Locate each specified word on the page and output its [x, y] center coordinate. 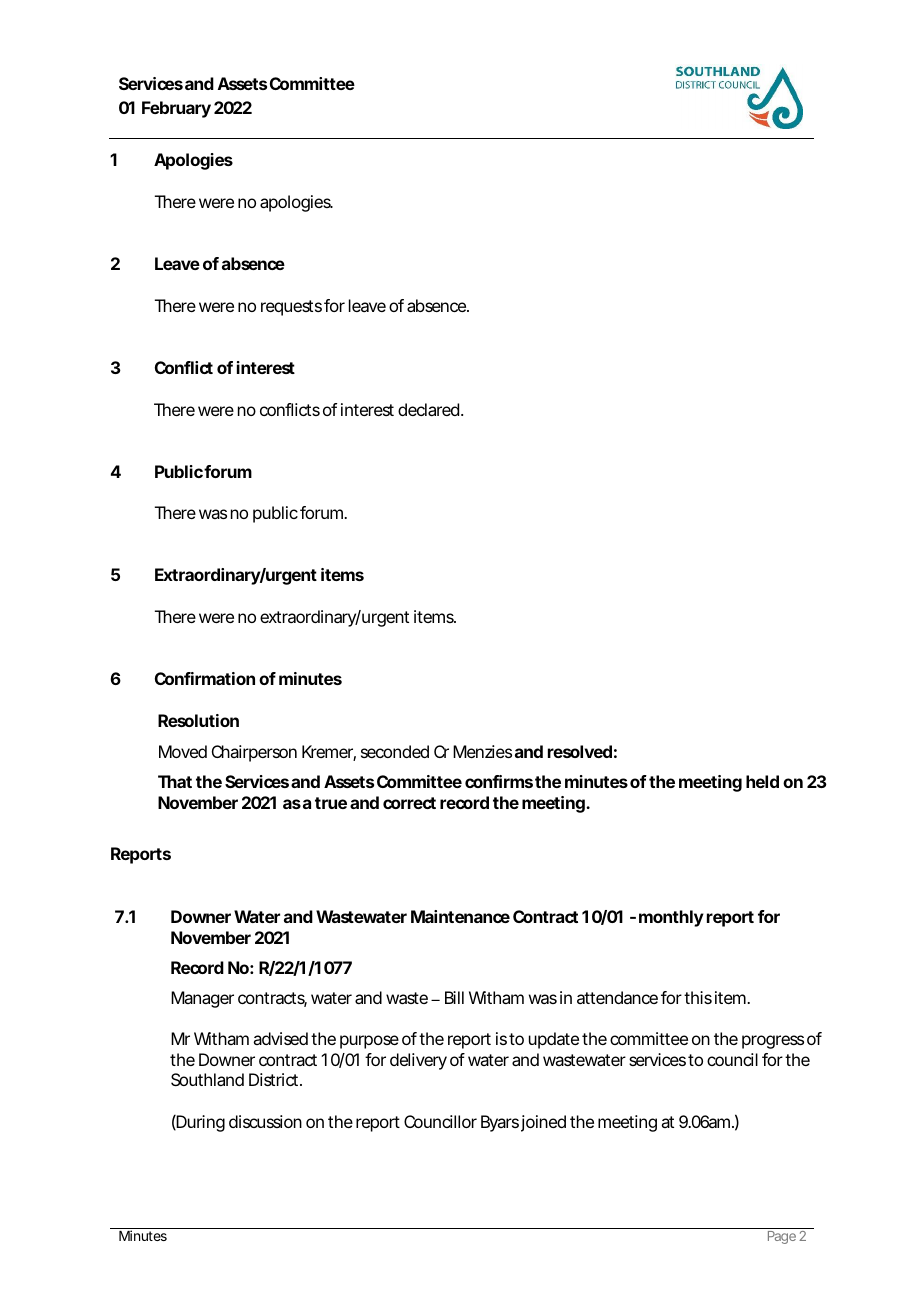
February [176, 109]
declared [428, 409]
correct [409, 803]
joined [543, 1123]
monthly [671, 918]
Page [782, 1237]
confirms [499, 781]
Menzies [482, 751]
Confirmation [205, 678]
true [331, 803]
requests [291, 308]
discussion [265, 1121]
